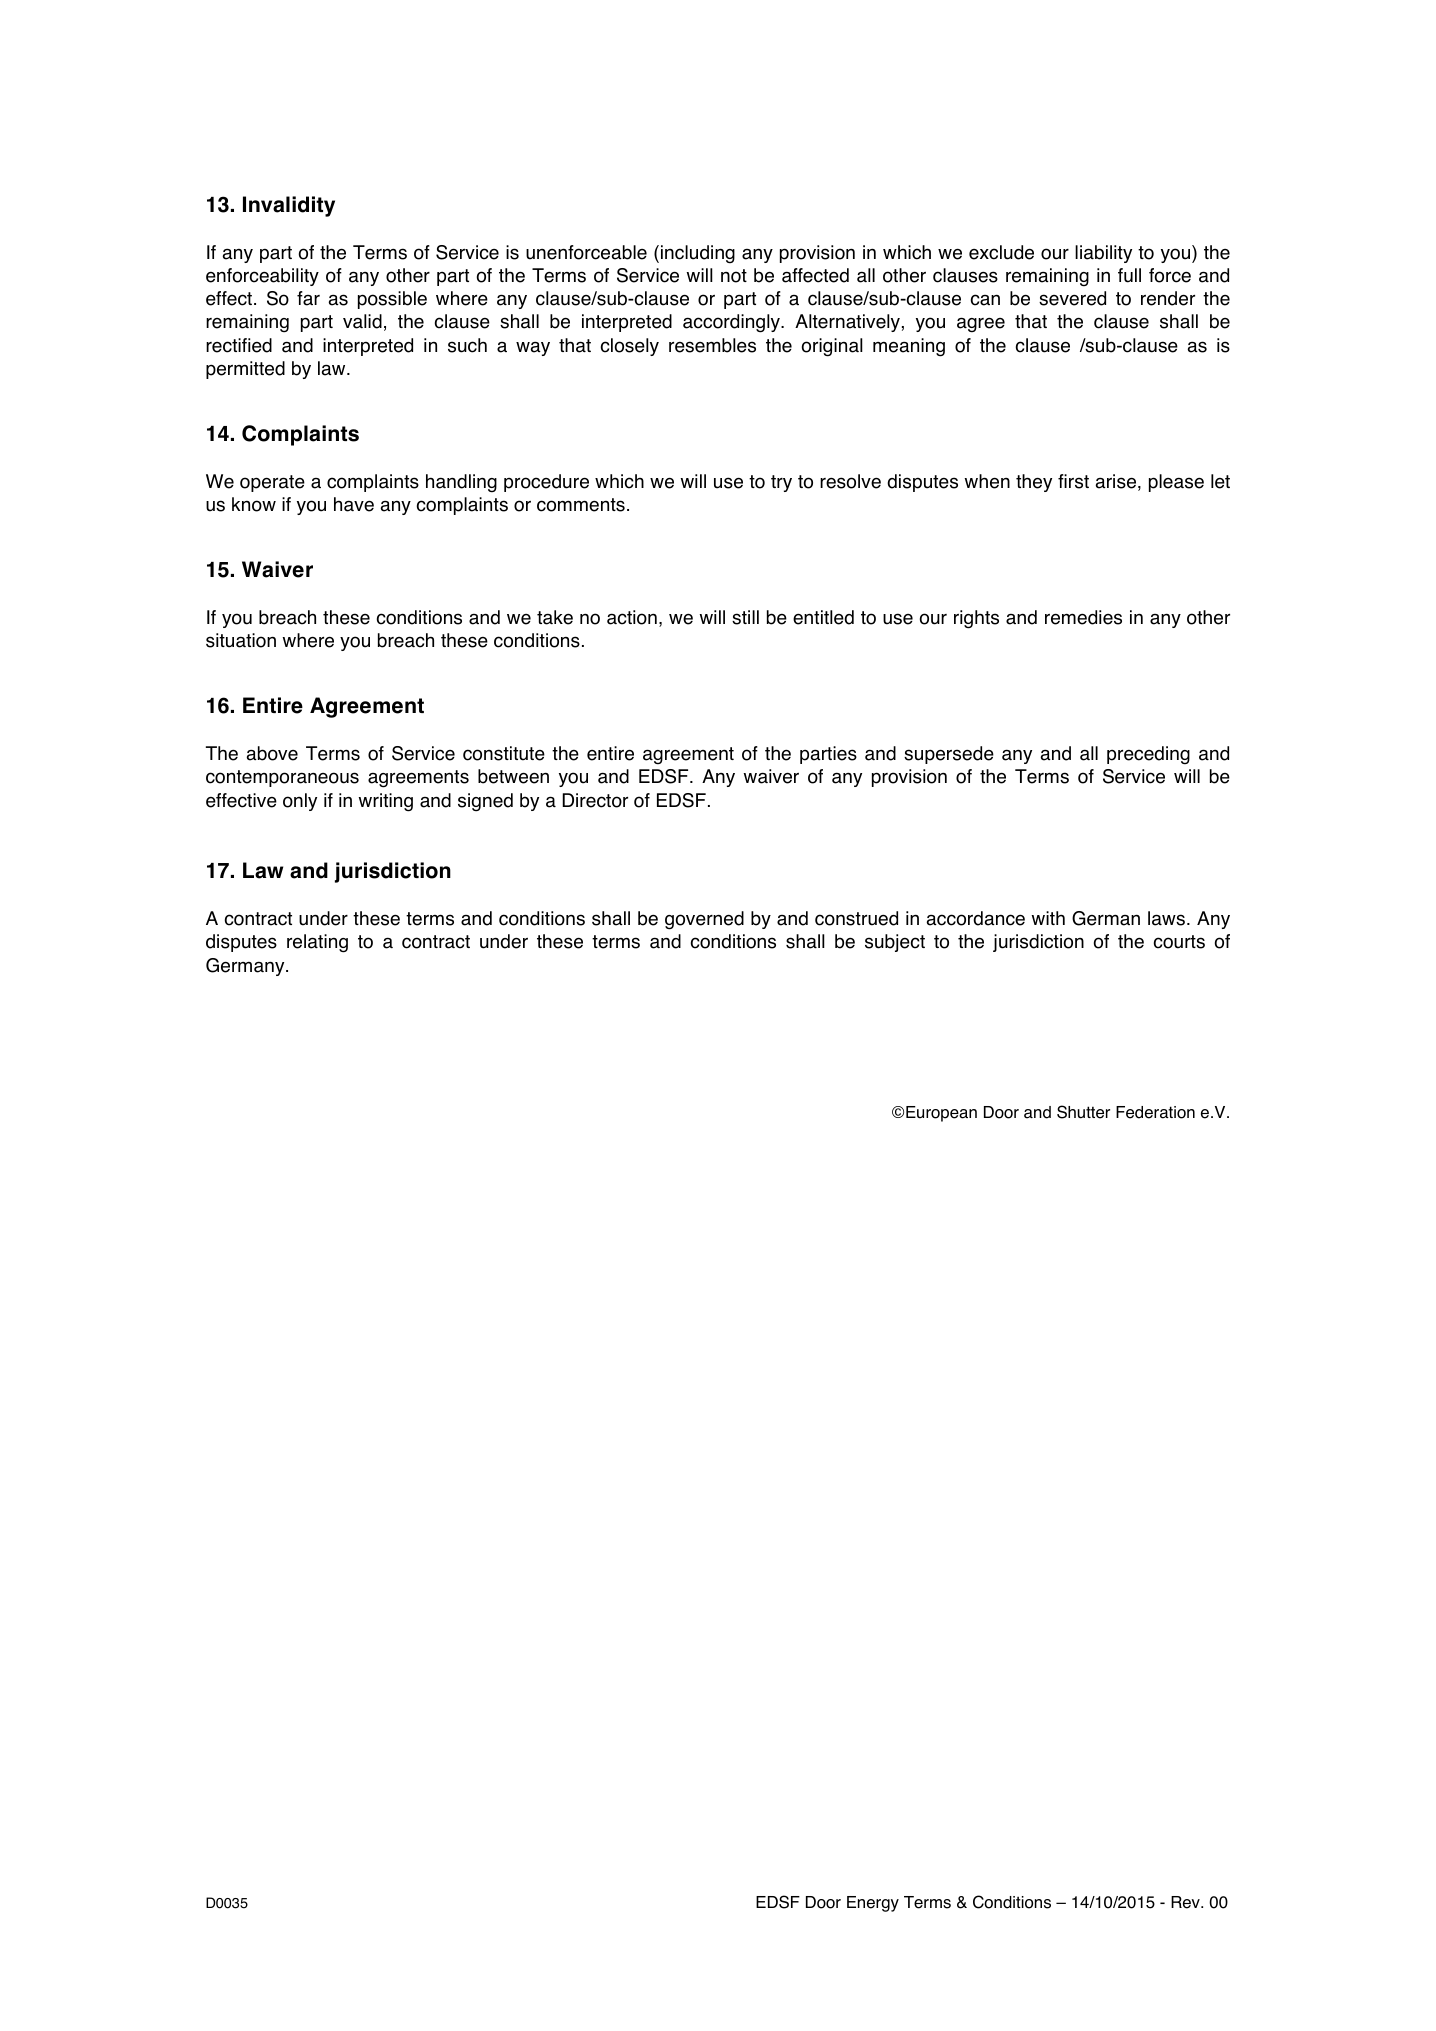  What do you see at coordinates (1083, 1112) in the screenshot?
I see `Shutter` at bounding box center [1083, 1112].
